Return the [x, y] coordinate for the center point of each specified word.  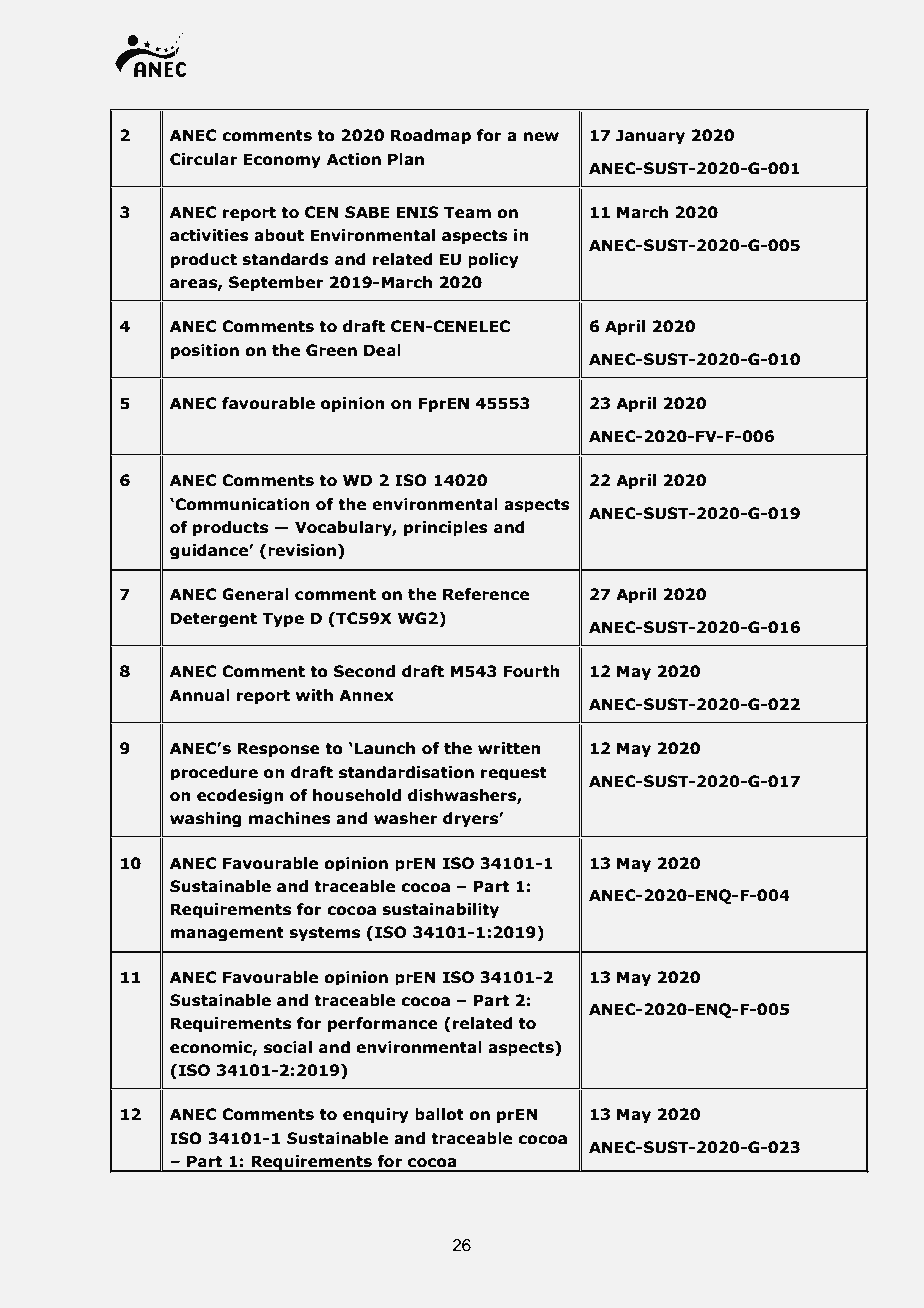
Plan [406, 159]
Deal [382, 350]
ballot [439, 1114]
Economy [282, 160]
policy [493, 260]
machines [290, 818]
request [514, 773]
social [288, 1047]
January [650, 136]
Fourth [532, 671]
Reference [486, 594]
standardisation [406, 772]
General [255, 594]
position [205, 351]
